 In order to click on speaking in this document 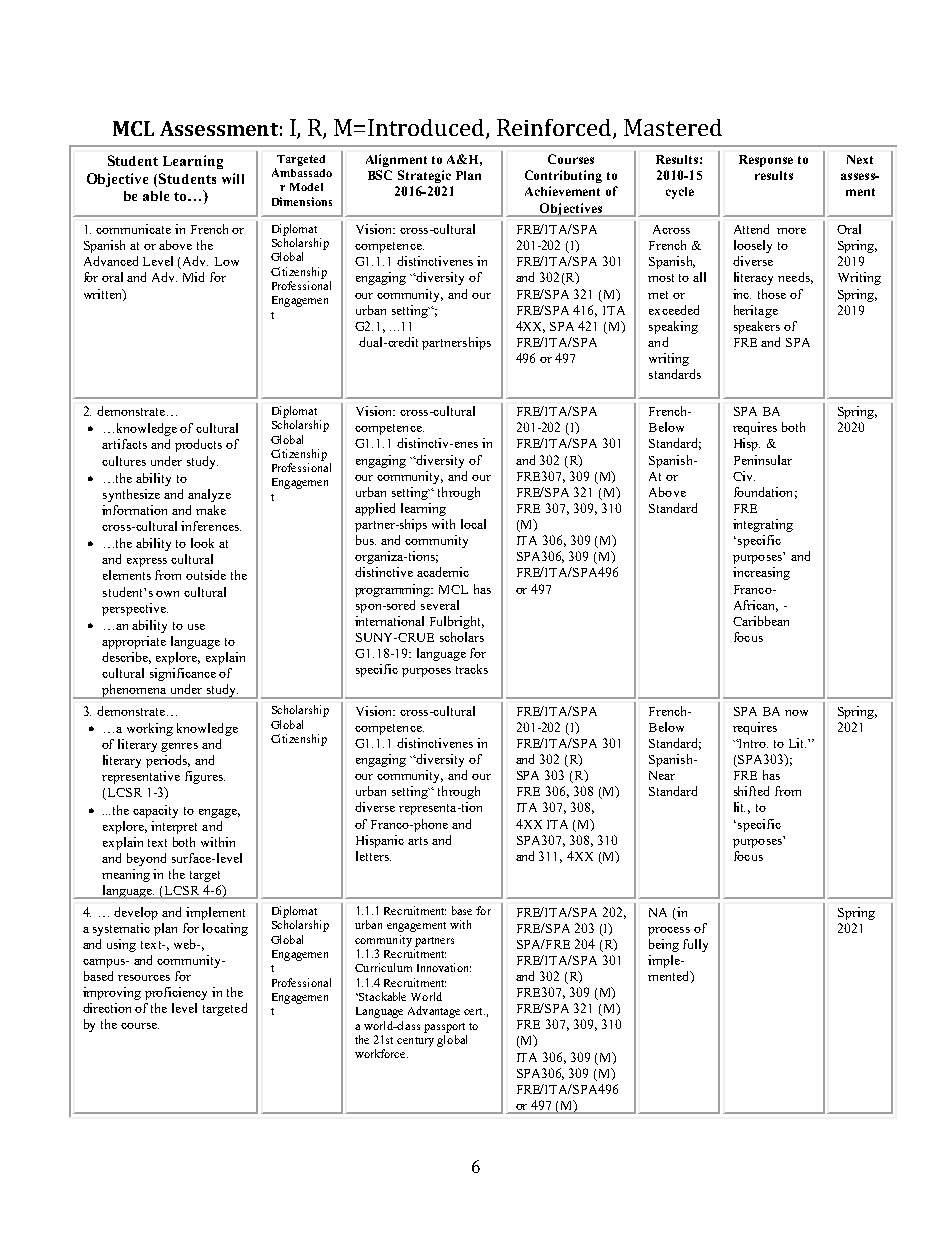, I will do `click(673, 327)`.
